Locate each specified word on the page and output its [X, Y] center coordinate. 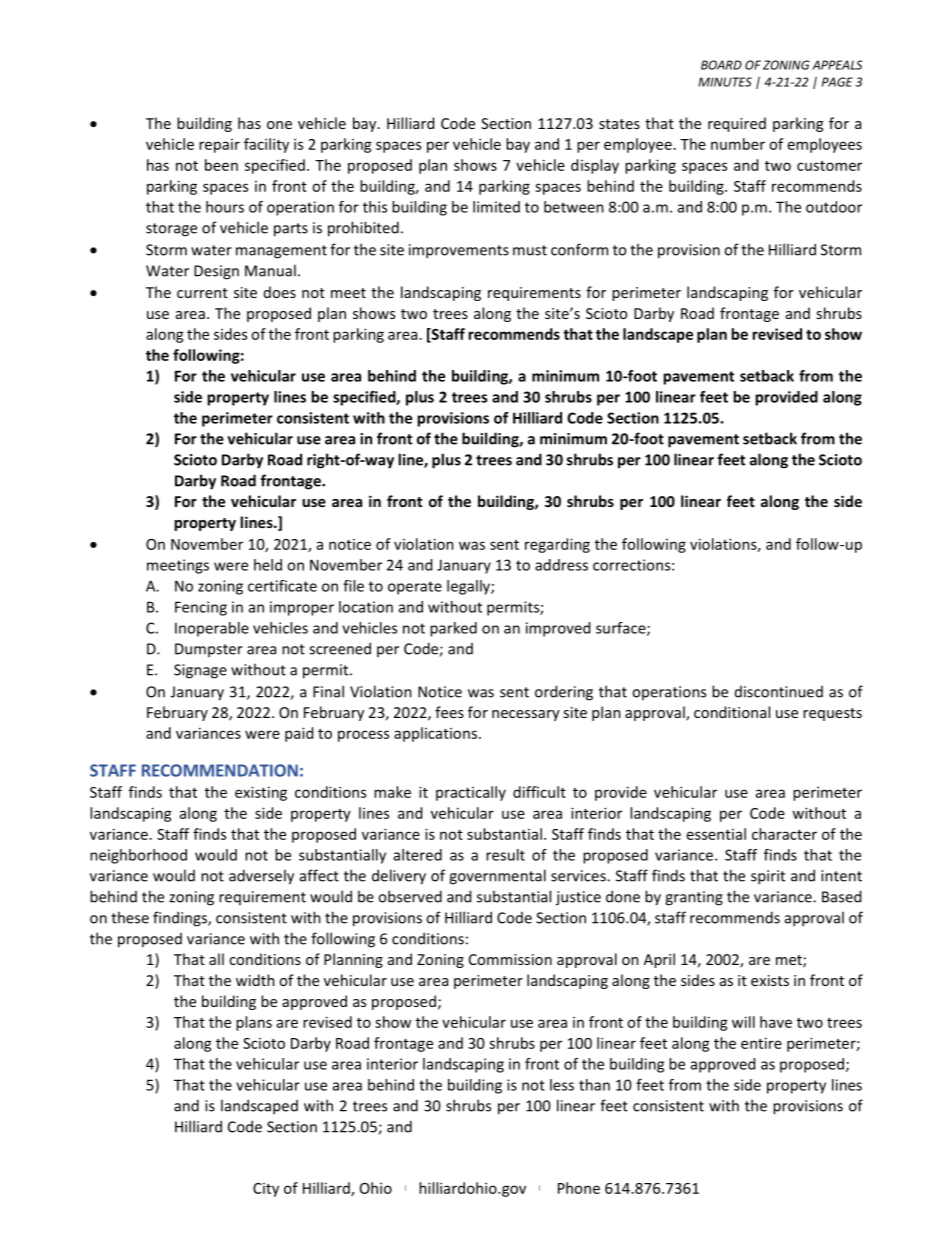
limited [496, 207]
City [266, 1190]
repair [219, 146]
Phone [579, 1188]
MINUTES [725, 82]
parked [453, 629]
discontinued [779, 692]
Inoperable [212, 629]
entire [761, 1043]
